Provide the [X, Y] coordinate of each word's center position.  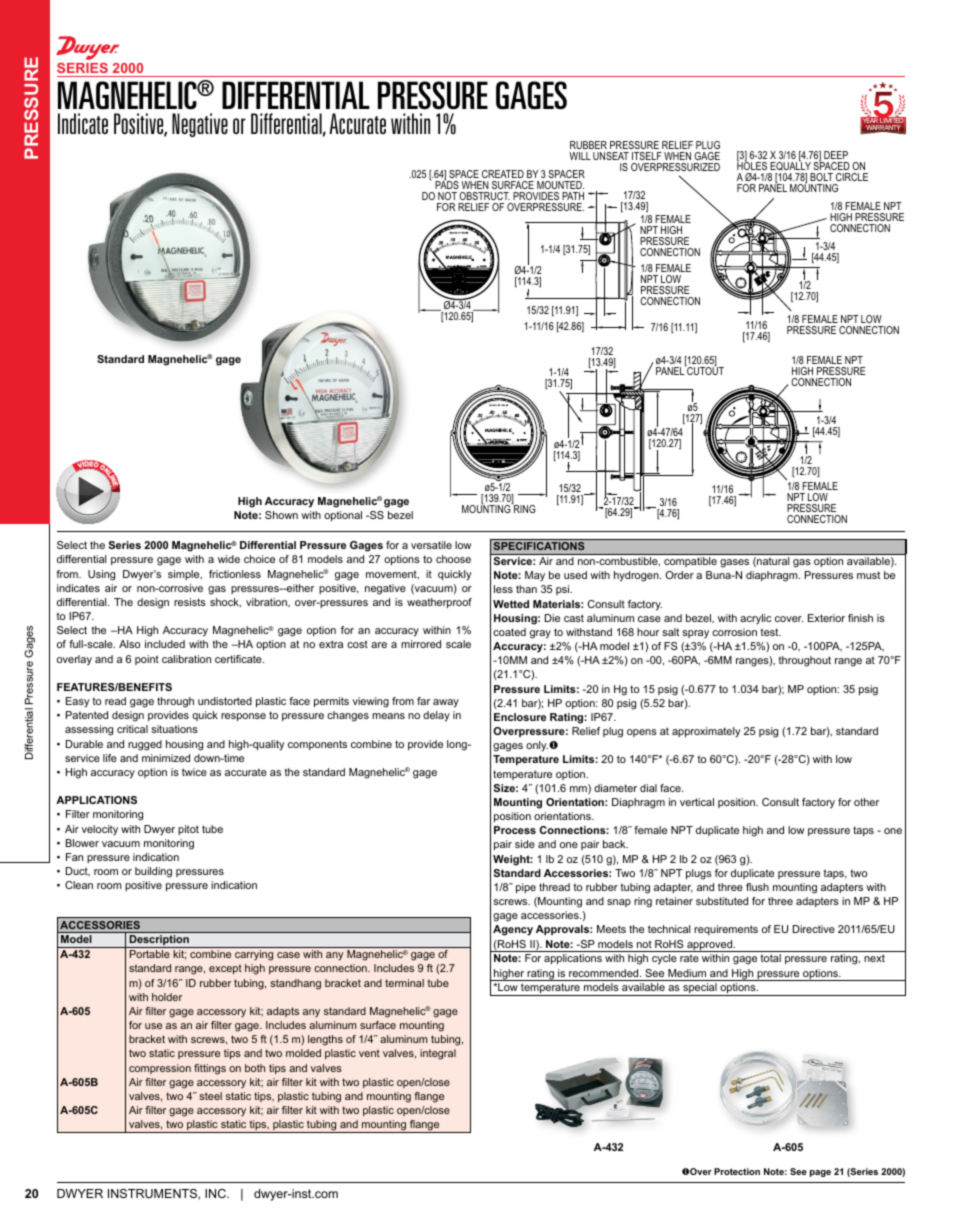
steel [210, 1096]
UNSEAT [611, 156]
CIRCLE [852, 177]
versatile [431, 545]
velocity [100, 830]
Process [515, 830]
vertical [697, 802]
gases [734, 563]
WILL [580, 156]
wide [229, 559]
